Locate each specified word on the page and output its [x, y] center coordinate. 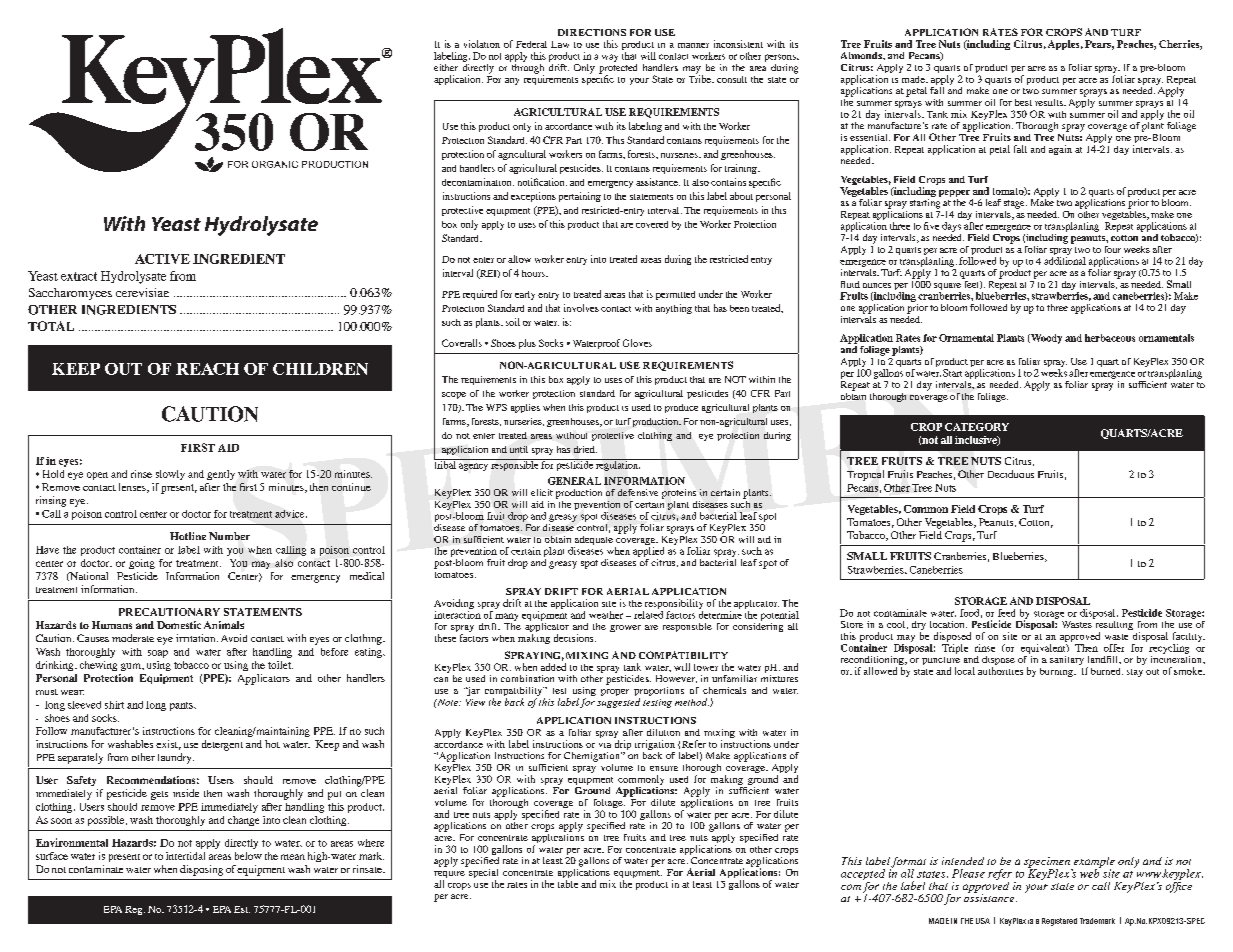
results [1050, 102]
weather [606, 615]
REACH [207, 369]
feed [1006, 613]
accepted [863, 874]
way [610, 58]
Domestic [179, 625]
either [446, 67]
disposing [201, 870]
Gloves [637, 343]
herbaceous [1110, 338]
